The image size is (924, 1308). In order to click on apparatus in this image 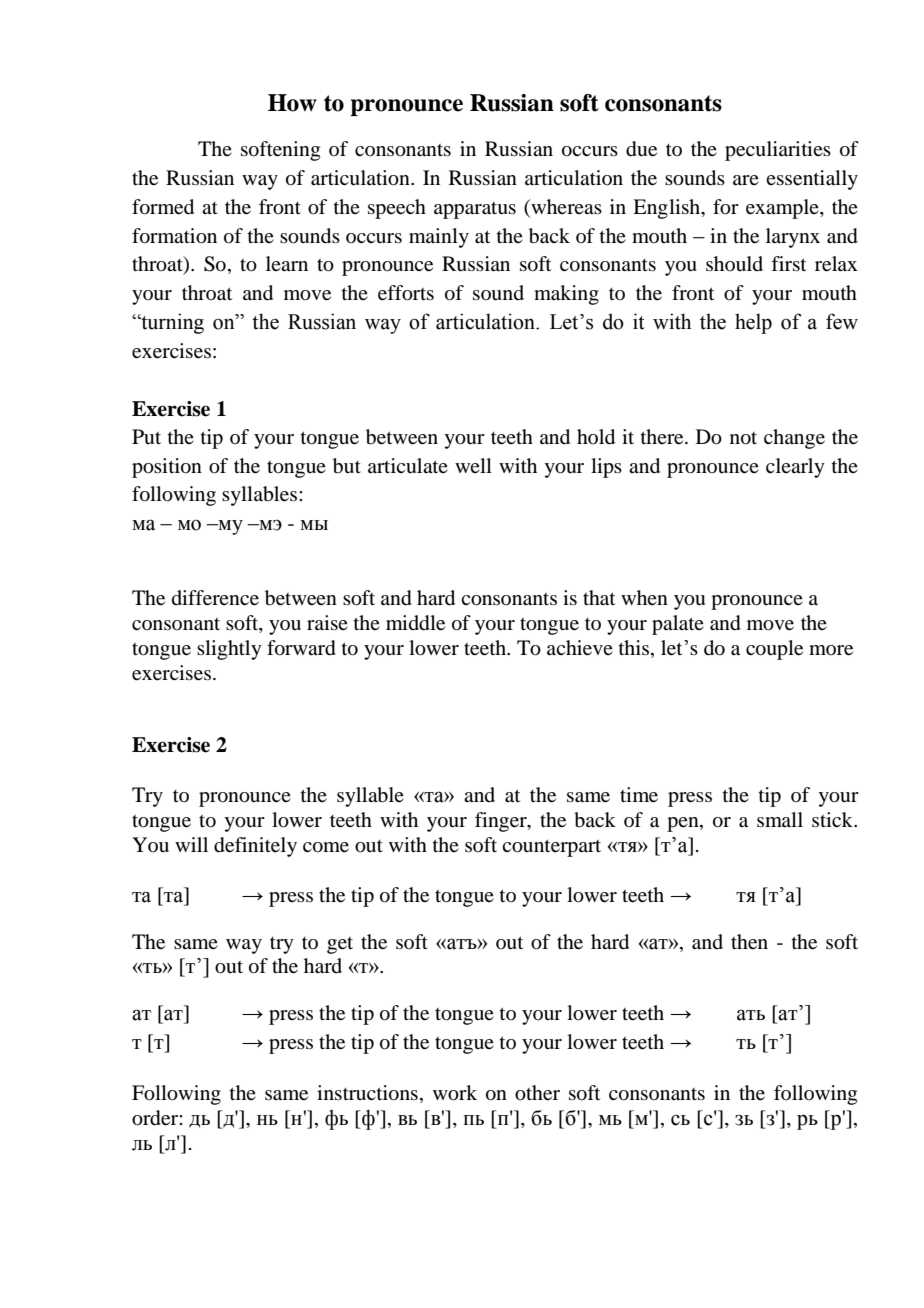, I will do `click(475, 210)`.
